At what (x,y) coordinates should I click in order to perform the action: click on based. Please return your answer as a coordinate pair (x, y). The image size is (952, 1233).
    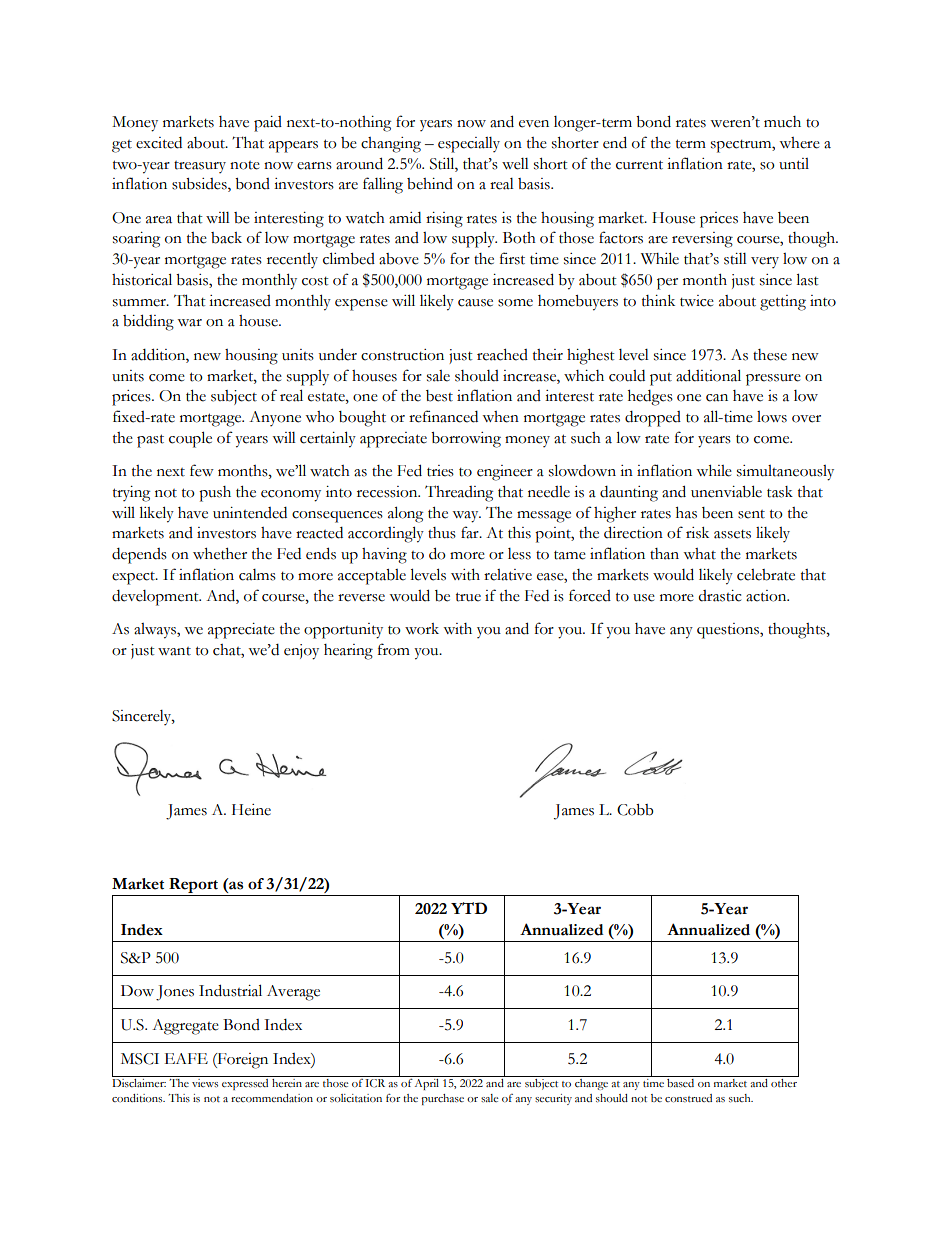
    Looking at the image, I should click on (681, 1082).
